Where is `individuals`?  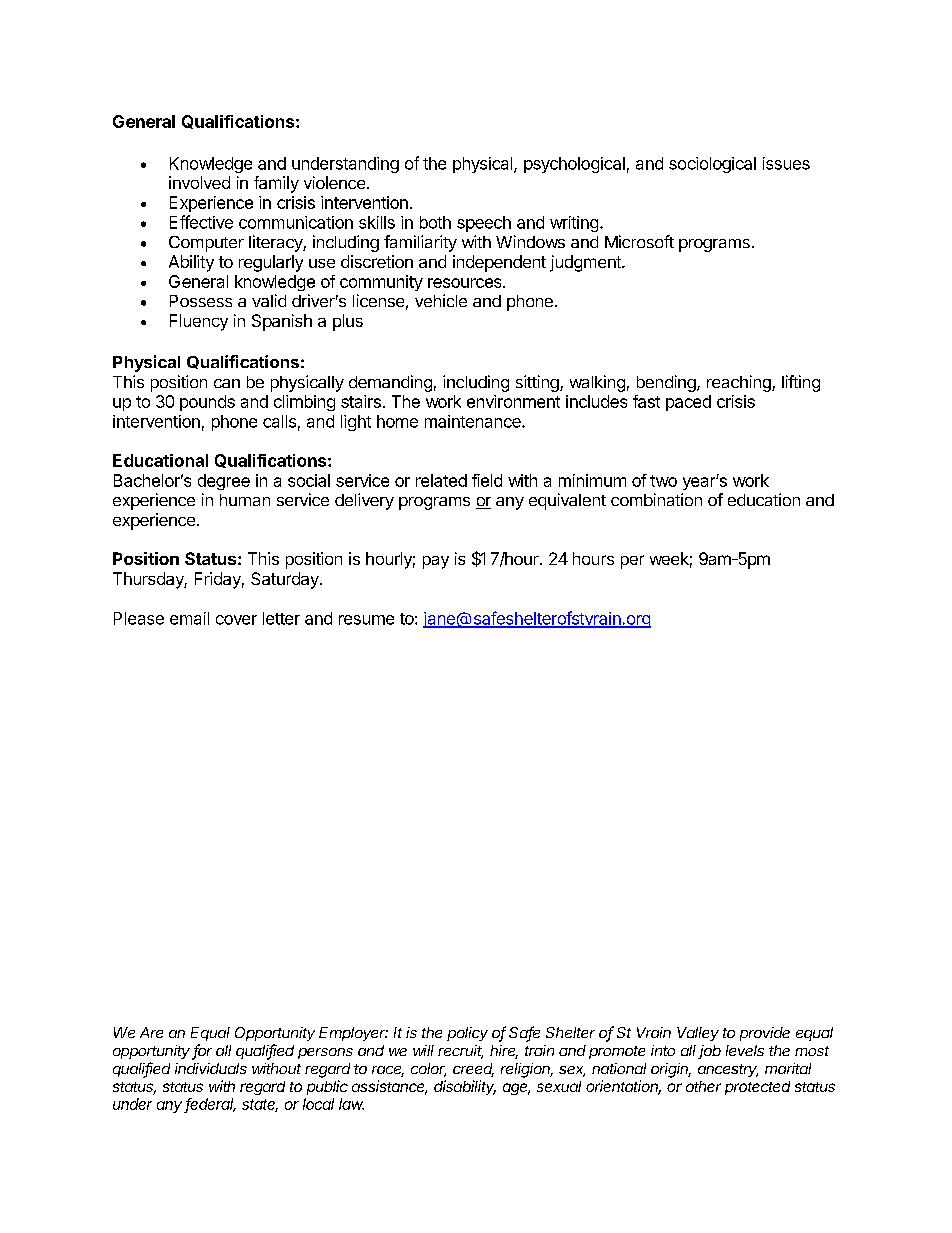 individuals is located at coordinates (211, 1068).
